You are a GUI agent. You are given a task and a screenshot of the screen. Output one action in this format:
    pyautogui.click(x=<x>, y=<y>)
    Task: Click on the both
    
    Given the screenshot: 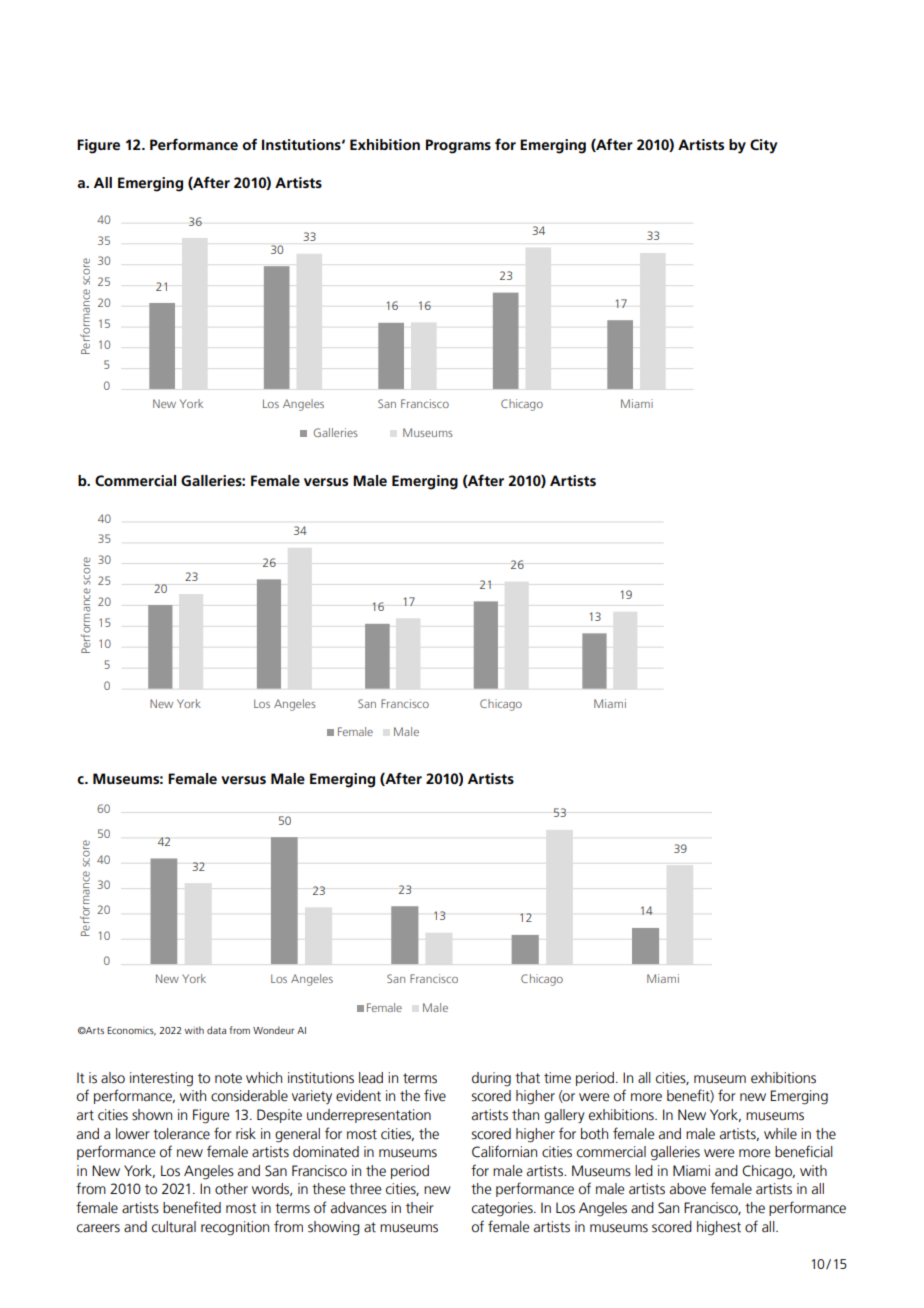 What is the action you would take?
    pyautogui.click(x=594, y=1134)
